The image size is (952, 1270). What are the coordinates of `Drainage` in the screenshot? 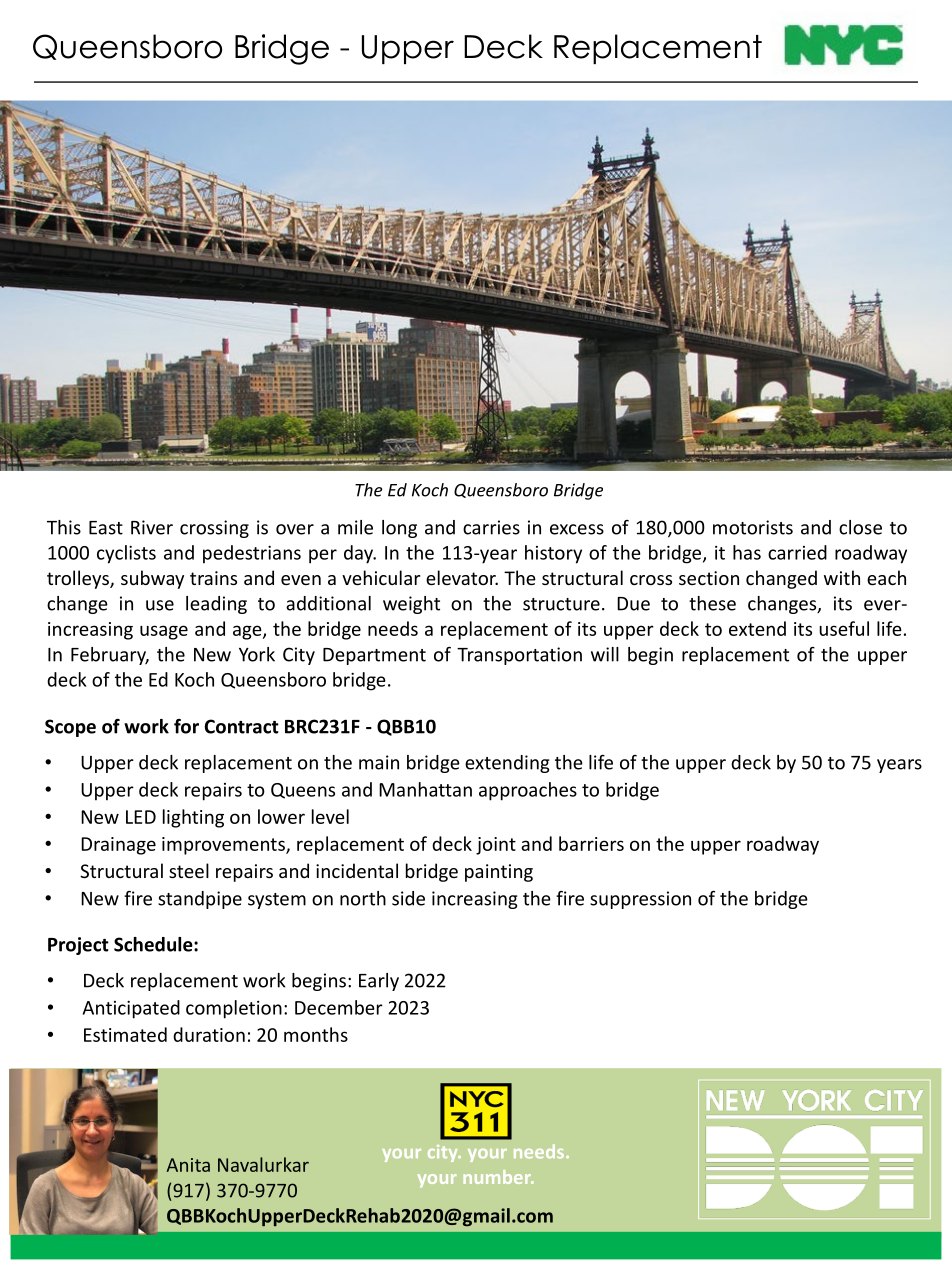 It's located at (118, 846).
